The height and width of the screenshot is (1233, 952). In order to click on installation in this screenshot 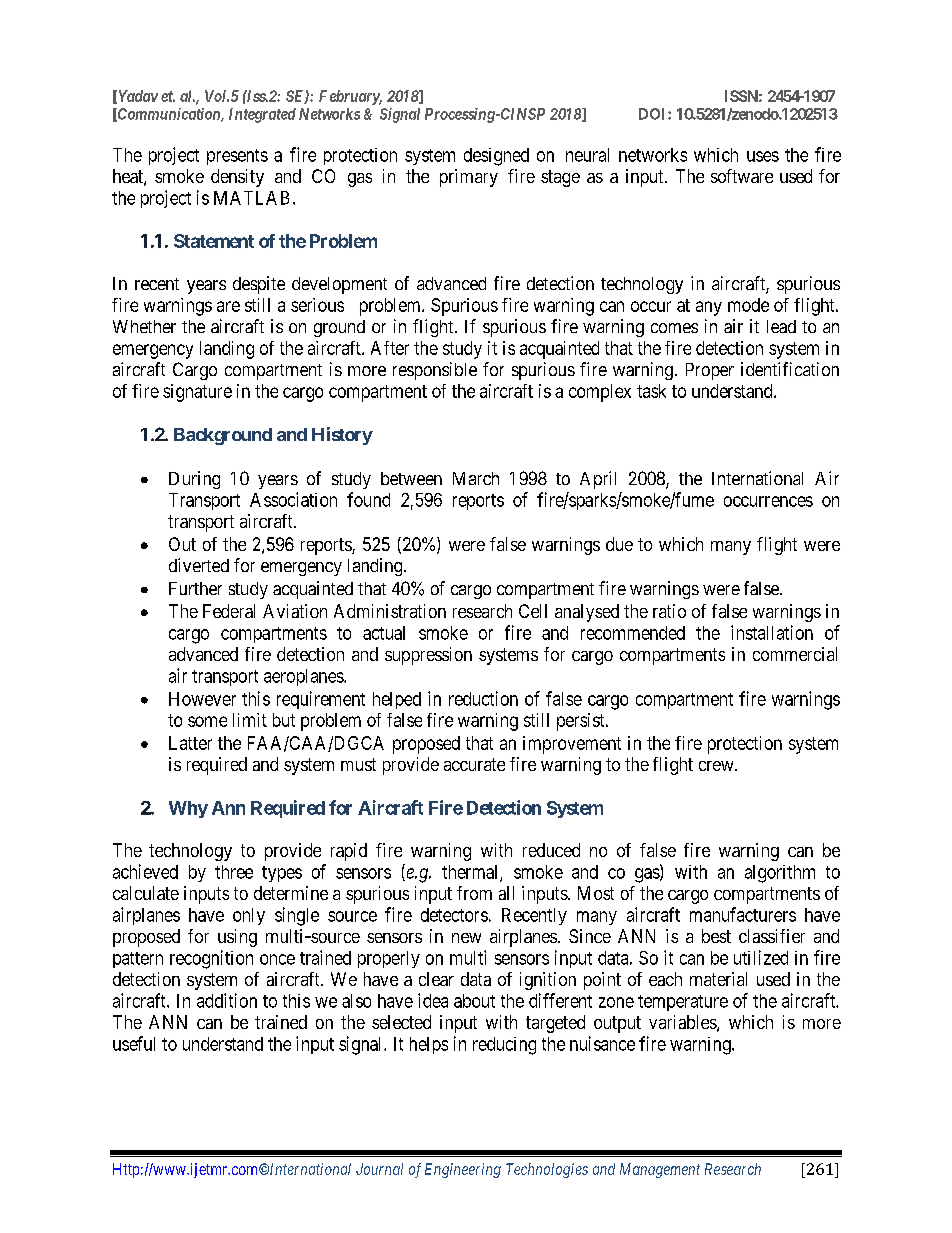, I will do `click(772, 632)`.
